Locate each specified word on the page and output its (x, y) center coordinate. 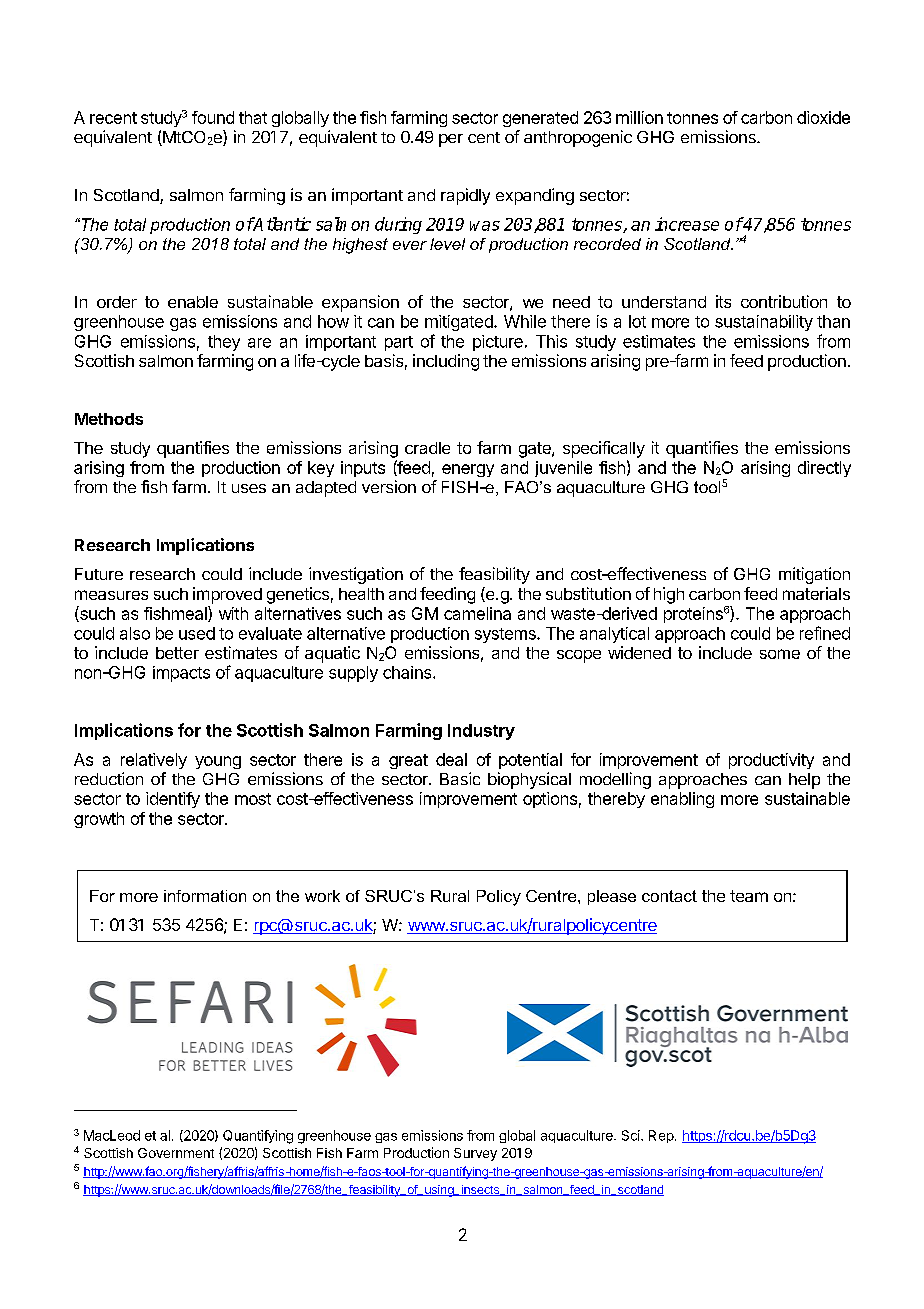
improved (227, 595)
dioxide (823, 117)
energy (468, 470)
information (205, 896)
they (224, 343)
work (322, 896)
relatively (154, 761)
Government (176, 1153)
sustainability (764, 323)
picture (498, 343)
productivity (771, 761)
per (451, 140)
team (749, 896)
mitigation (814, 575)
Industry (481, 732)
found (213, 117)
